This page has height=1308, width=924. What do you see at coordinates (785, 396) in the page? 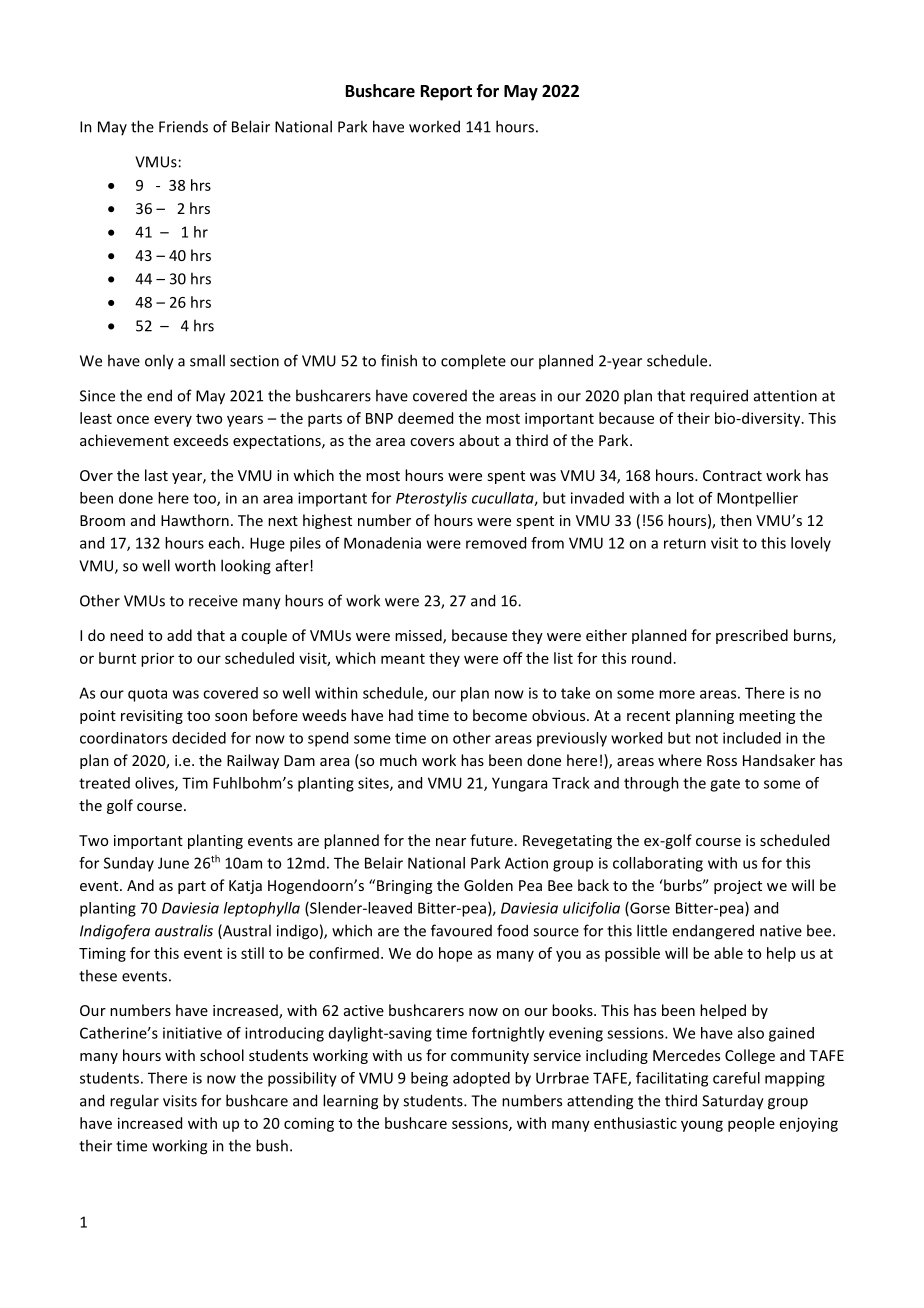
I see `attention` at bounding box center [785, 396].
